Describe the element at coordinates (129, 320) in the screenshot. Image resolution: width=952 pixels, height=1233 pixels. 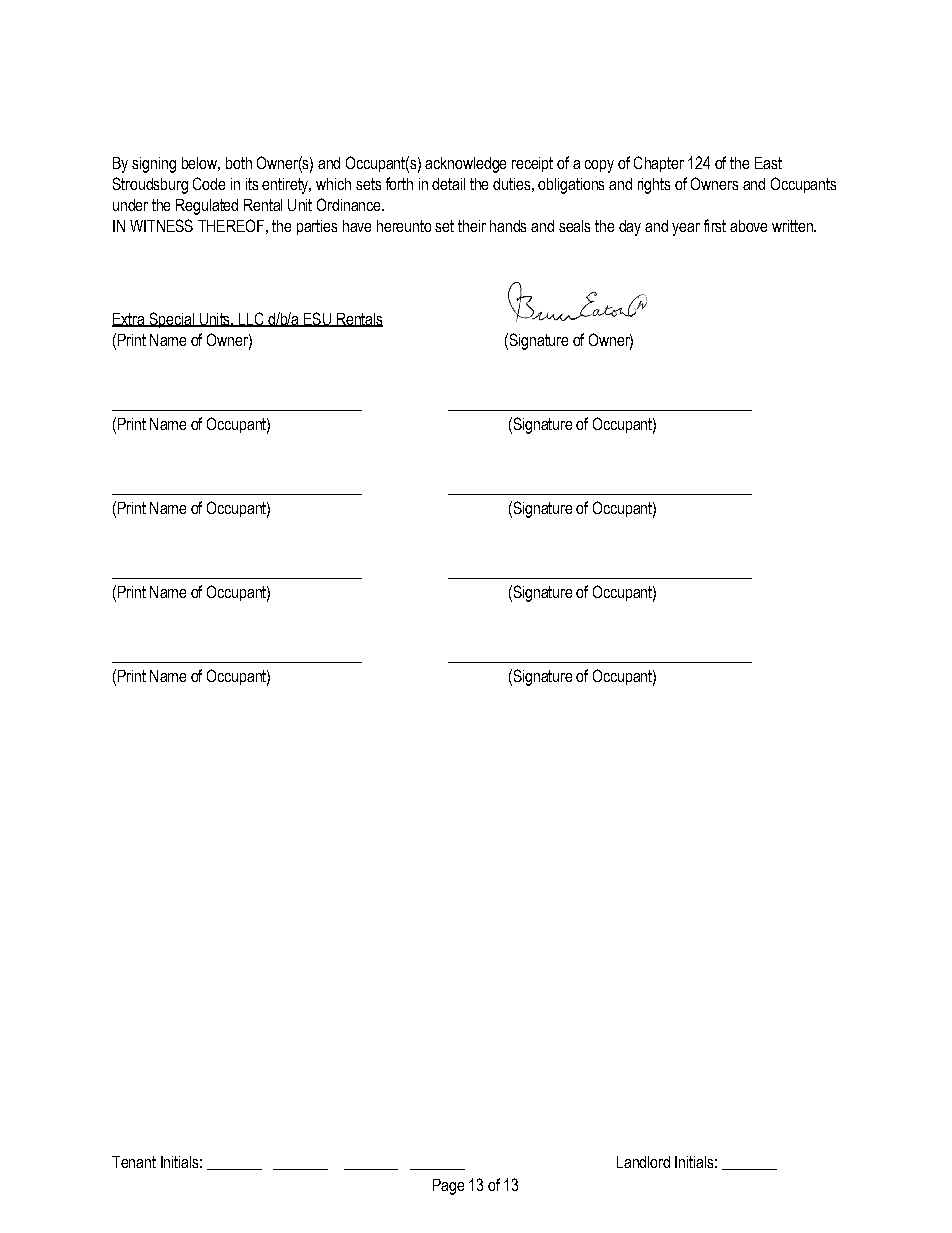
I see `Extra` at that location.
